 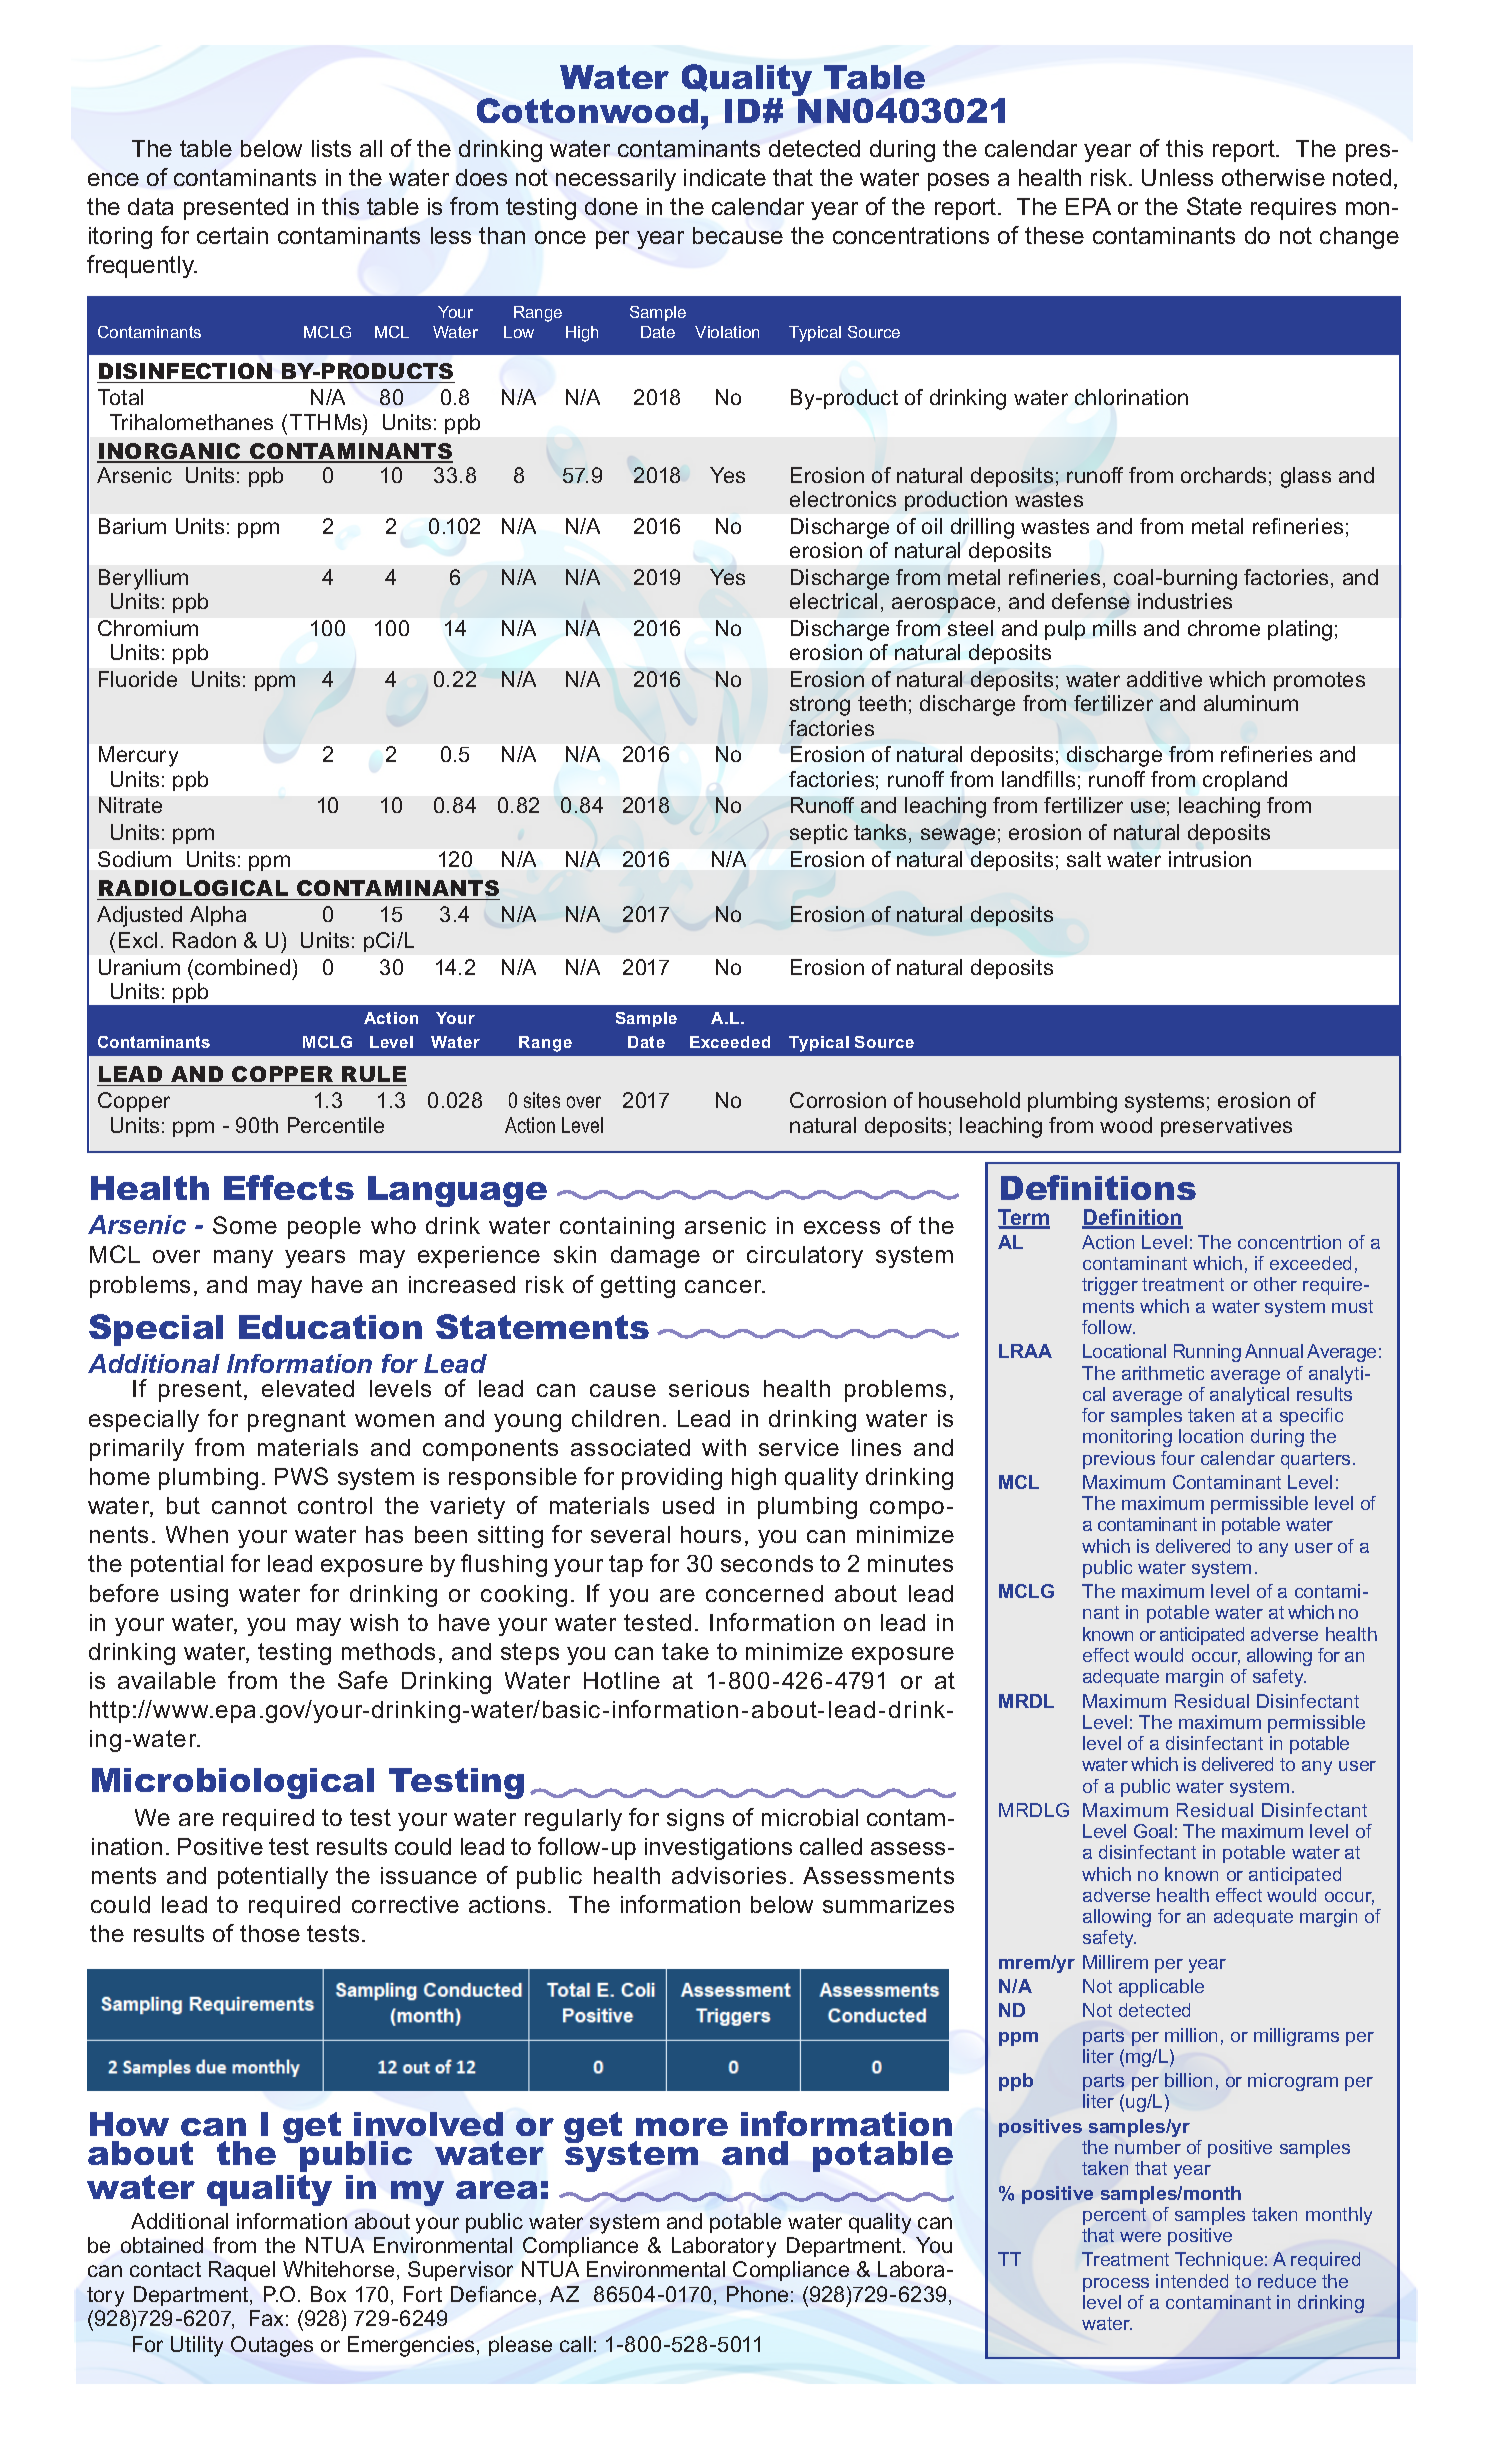 I want to click on many, so click(x=243, y=1259).
